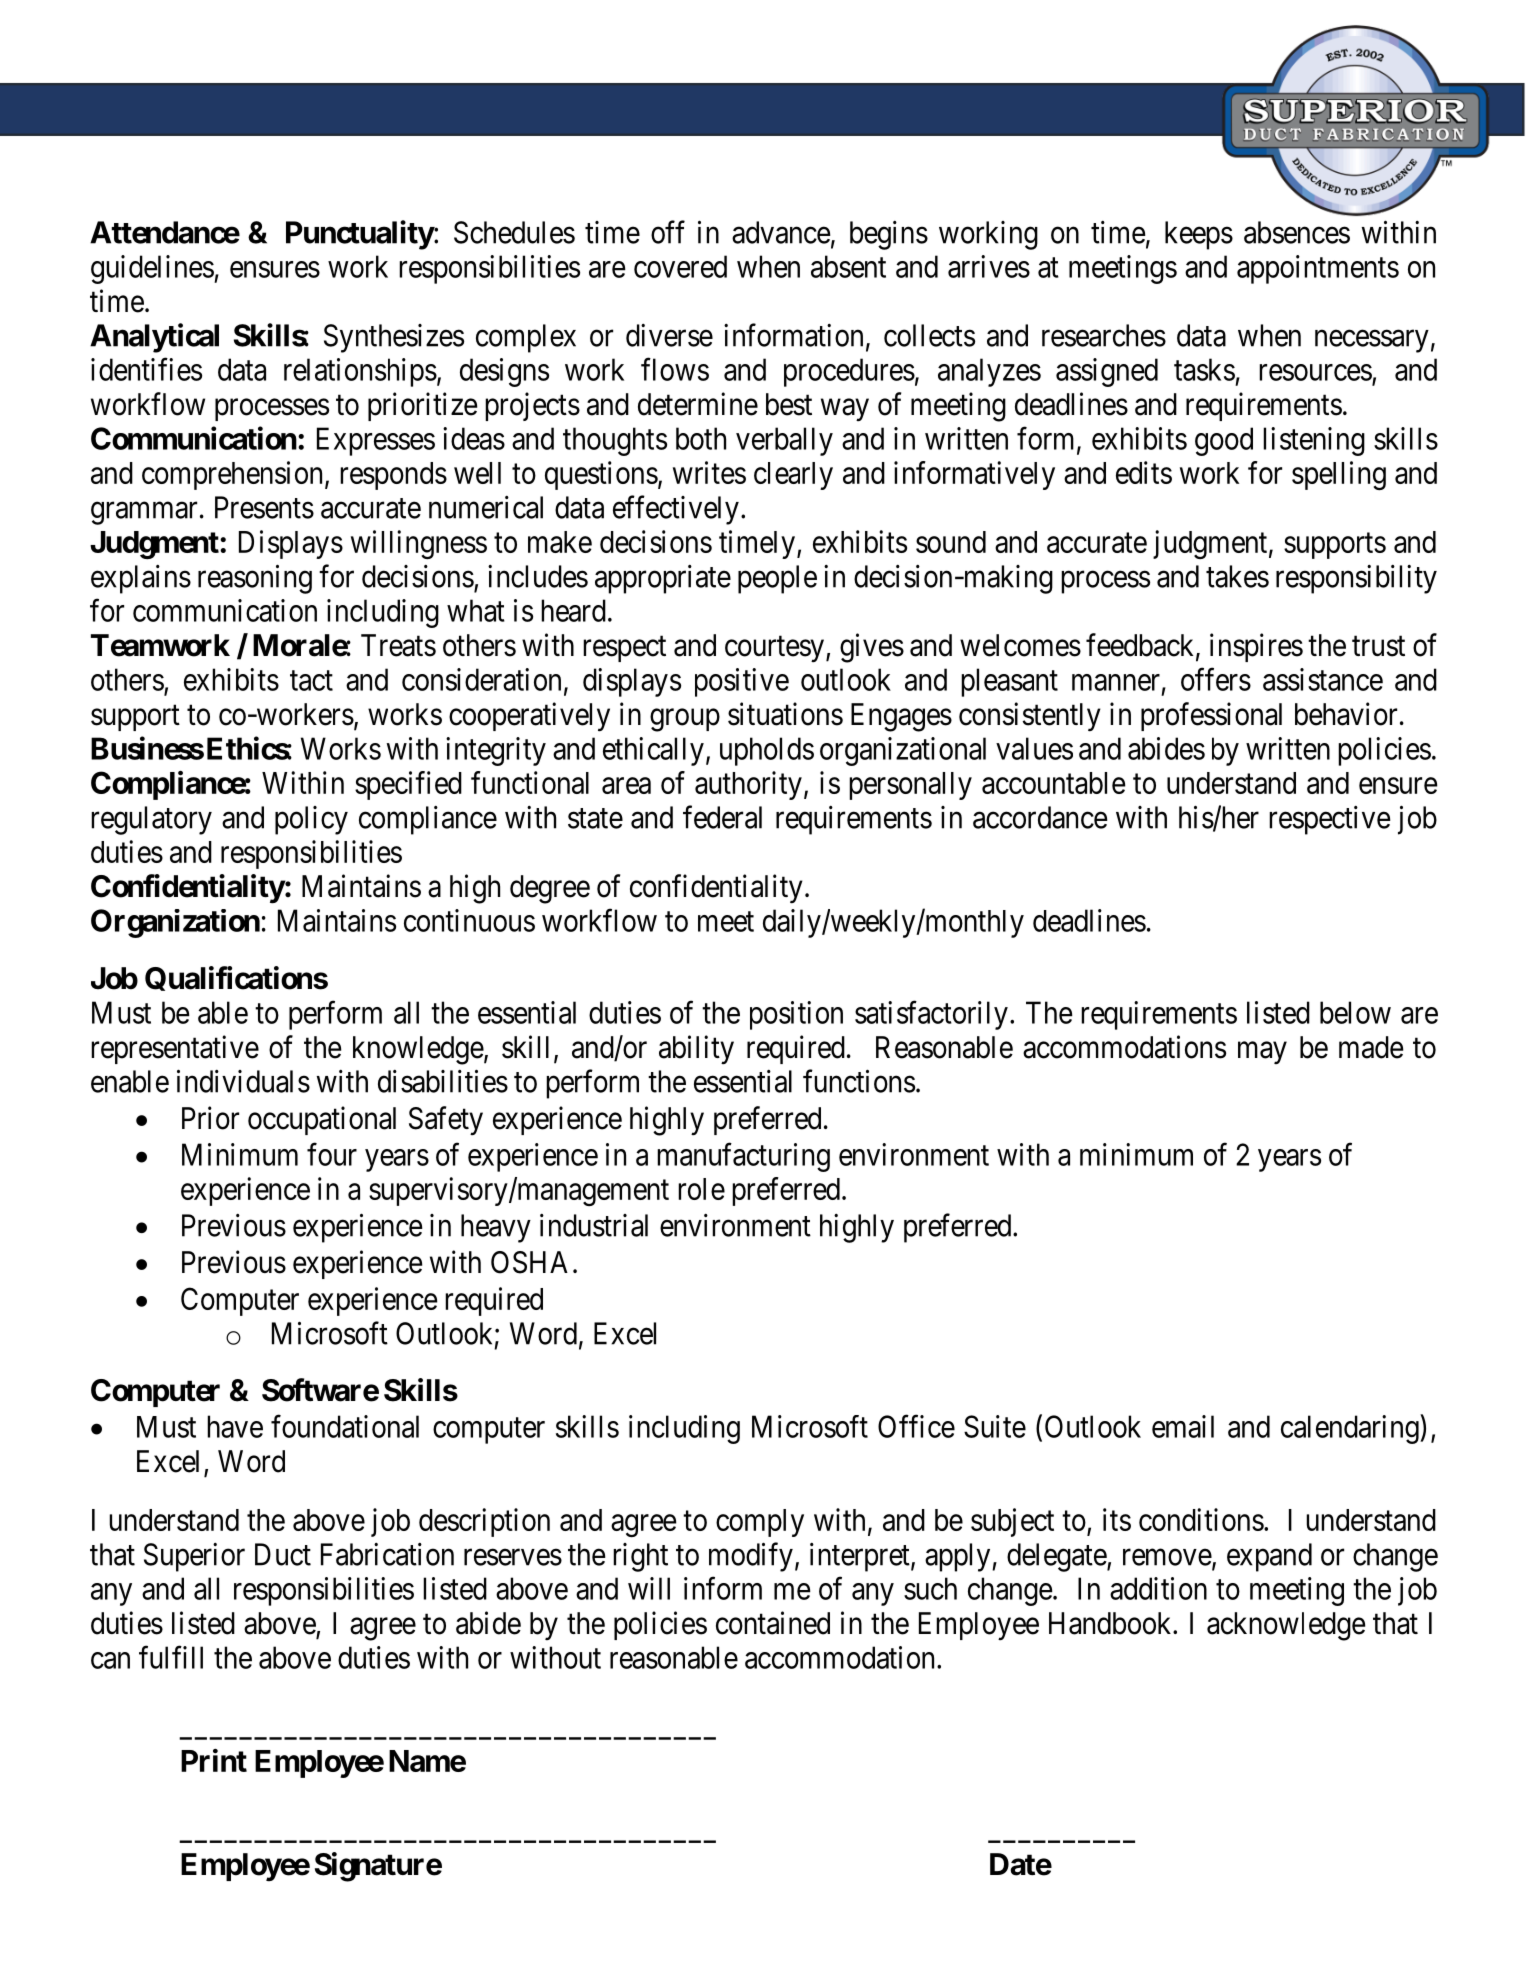  What do you see at coordinates (680, 266) in the screenshot?
I see `covered` at bounding box center [680, 266].
